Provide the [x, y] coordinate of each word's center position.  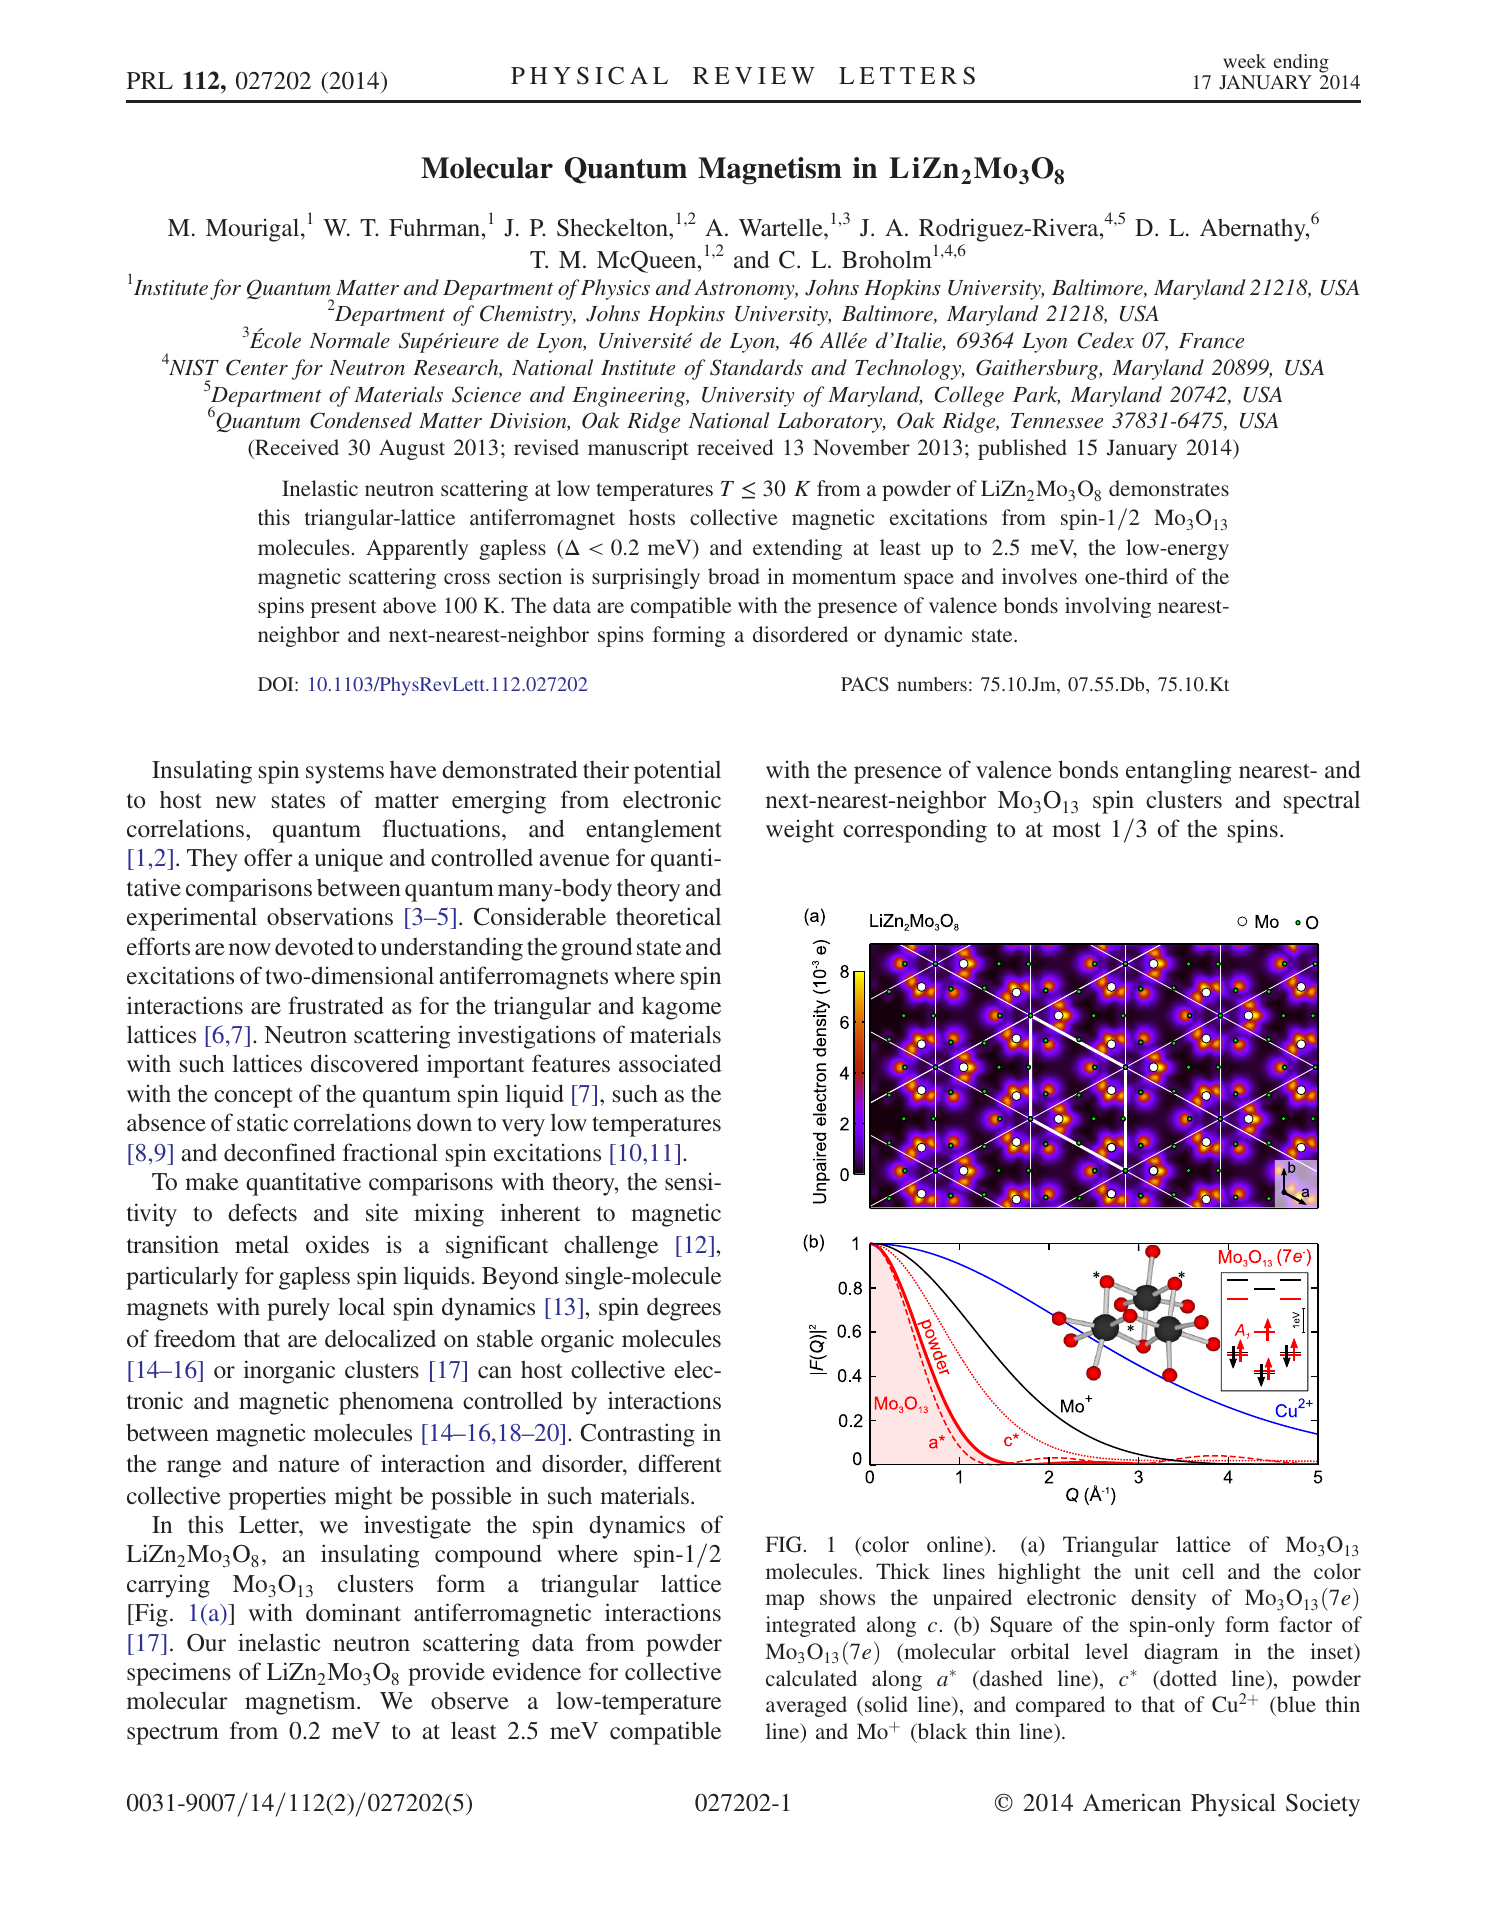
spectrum [173, 1735]
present [344, 609]
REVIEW [754, 75]
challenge [611, 1247]
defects [262, 1212]
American [1132, 1802]
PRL [150, 80]
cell [1198, 1571]
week [1244, 61]
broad [734, 576]
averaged [806, 1706]
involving [1108, 607]
